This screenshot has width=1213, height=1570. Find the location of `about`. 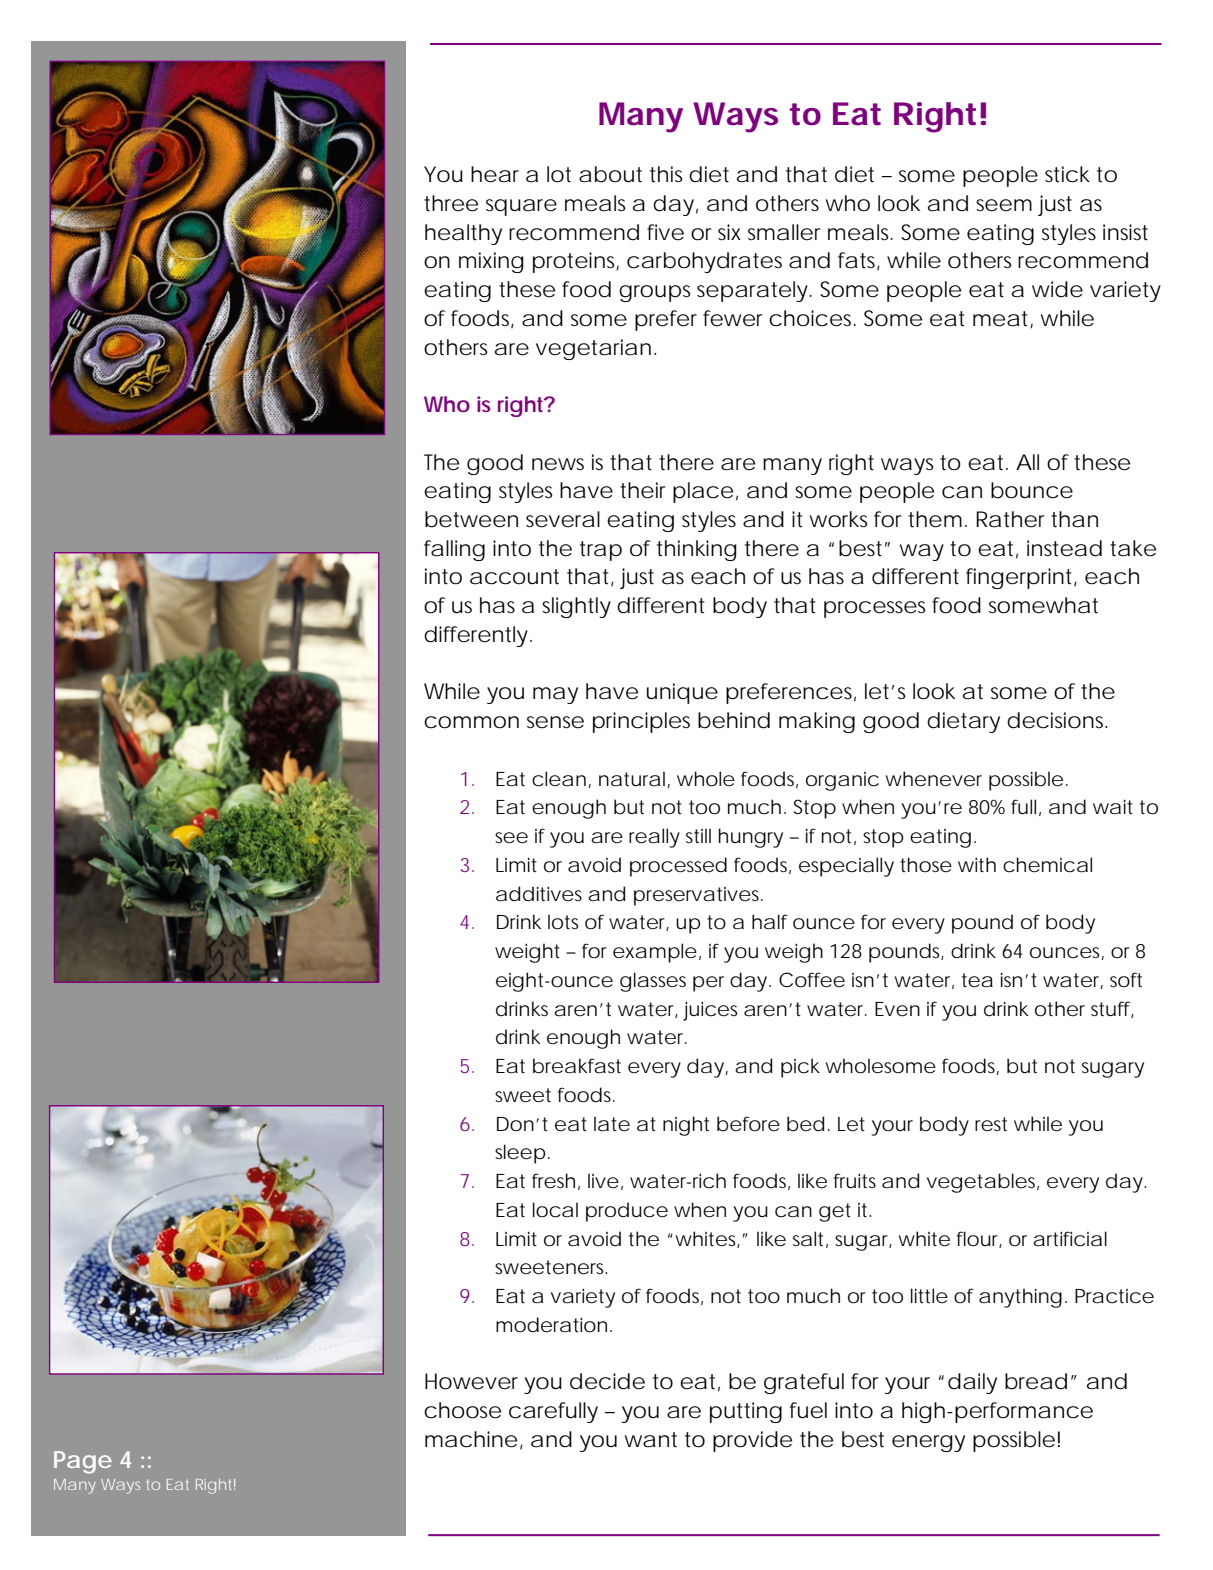

about is located at coordinates (610, 174).
